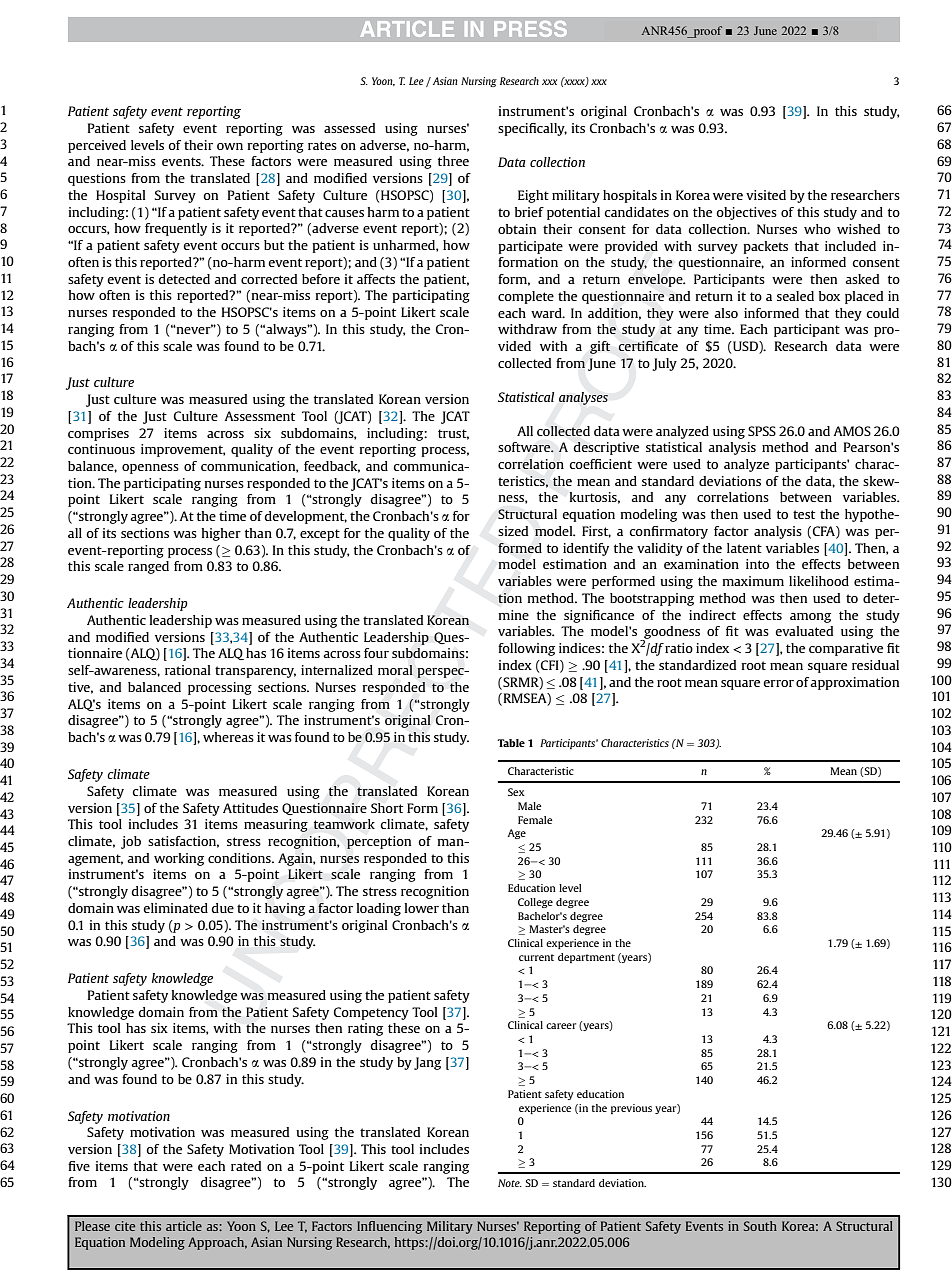  What do you see at coordinates (762, 431) in the screenshot?
I see `SPSS` at bounding box center [762, 431].
